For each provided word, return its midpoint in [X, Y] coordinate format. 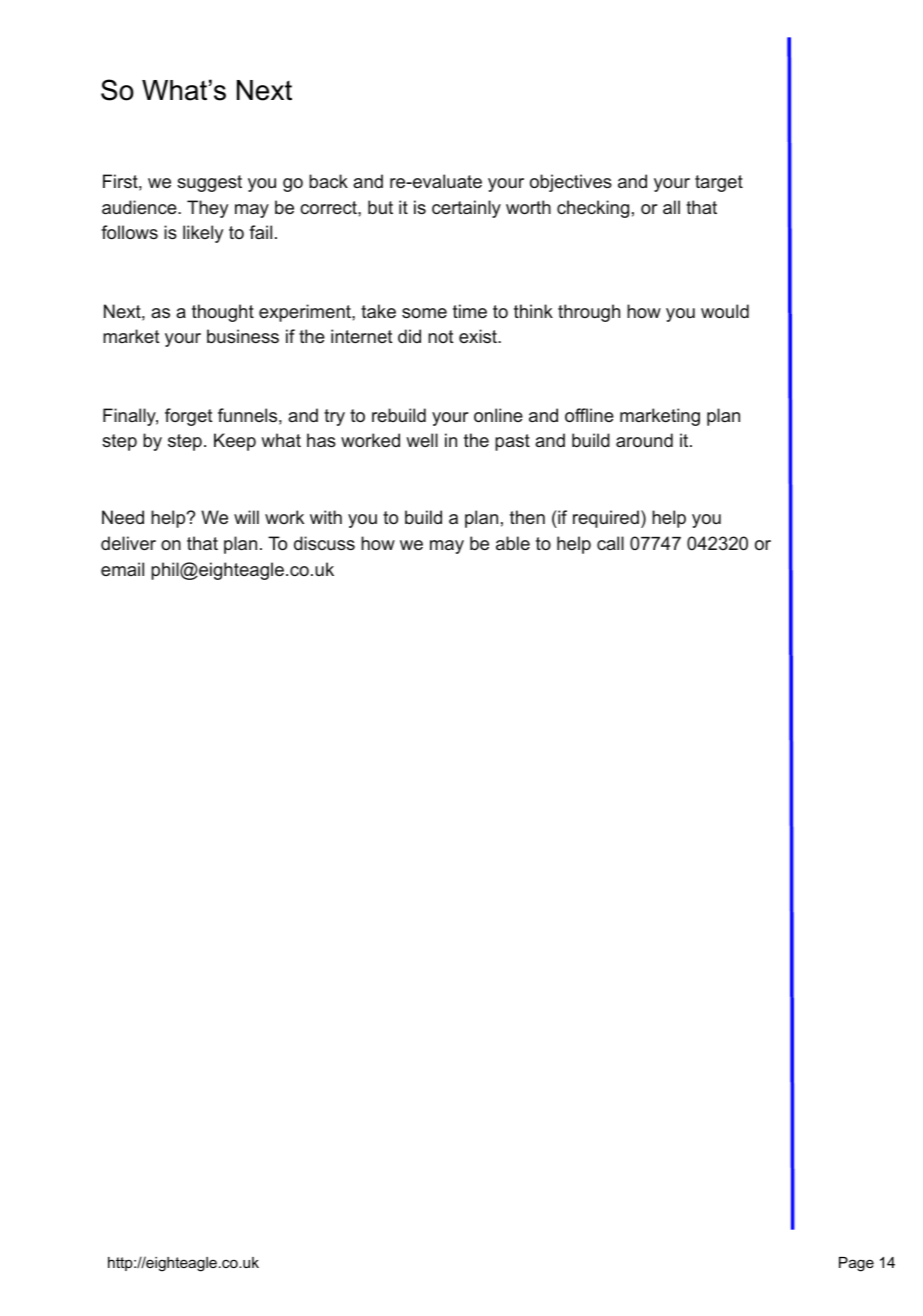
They [207, 209]
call [610, 543]
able [513, 543]
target [719, 183]
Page [856, 1264]
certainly [466, 209]
